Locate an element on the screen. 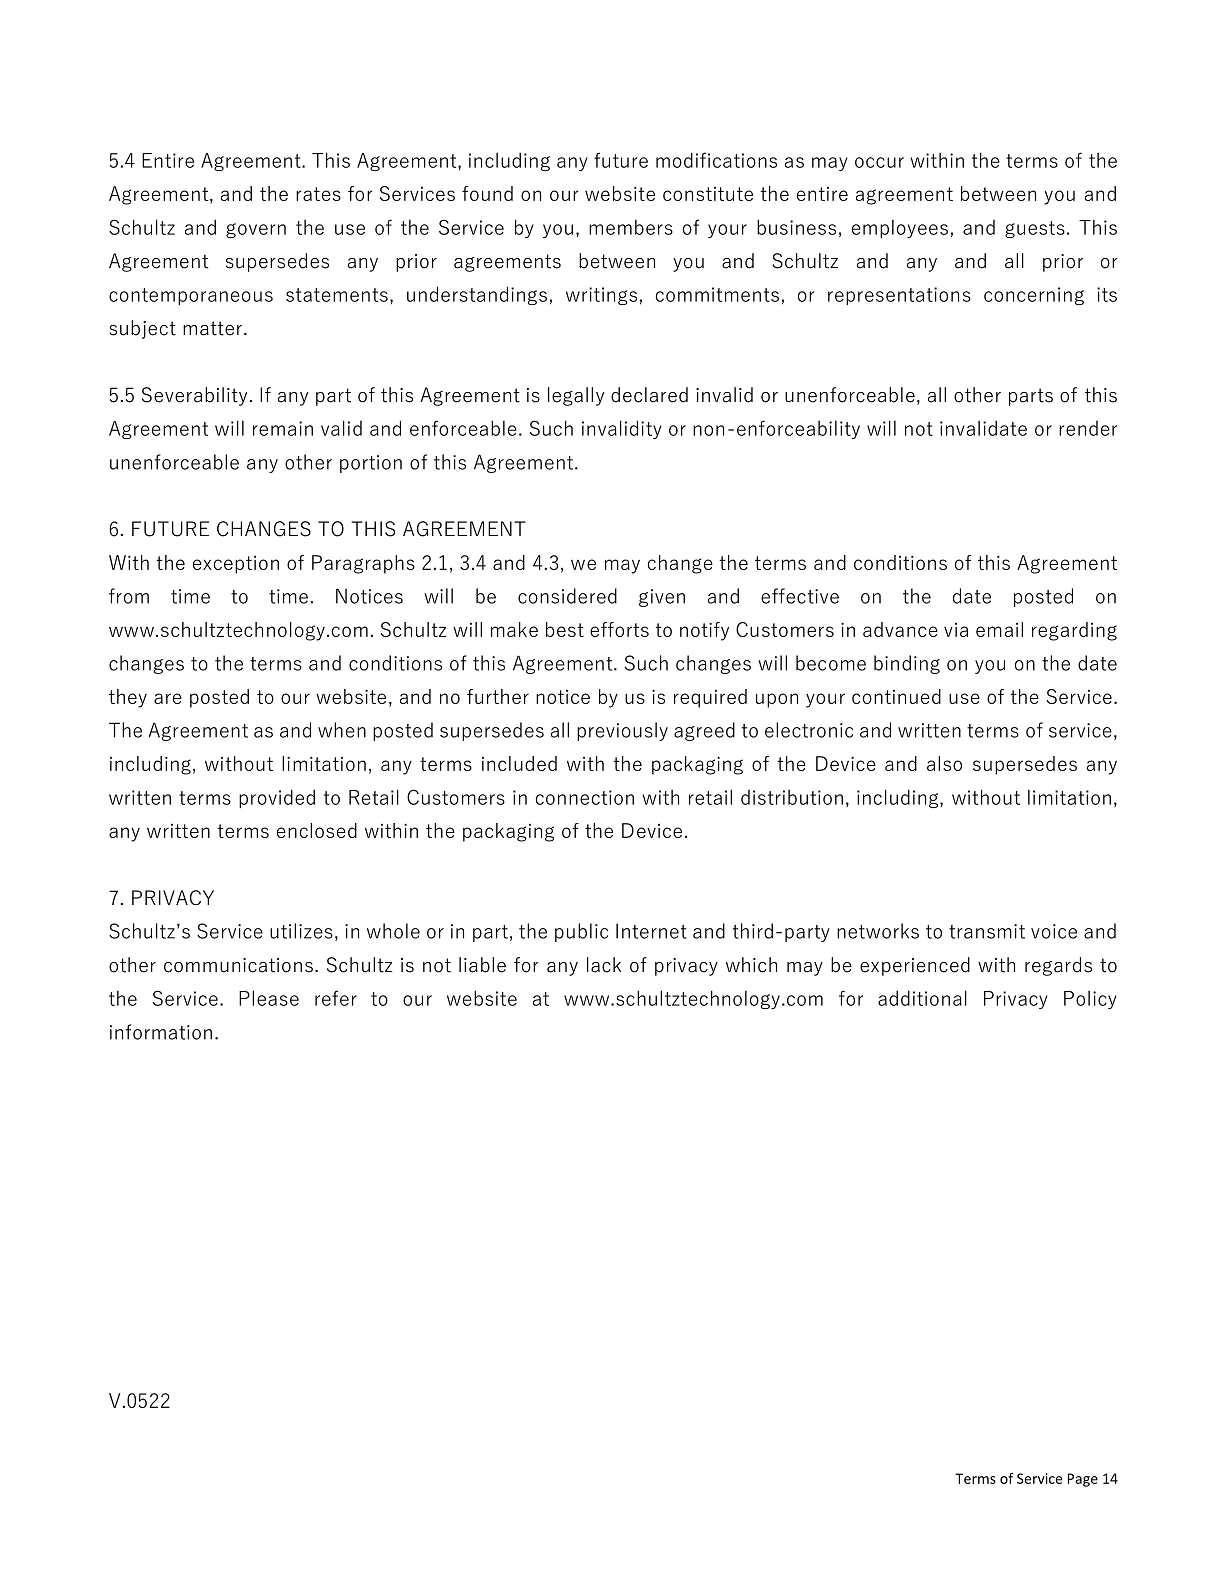 The image size is (1226, 1587). efforts is located at coordinates (619, 629).
